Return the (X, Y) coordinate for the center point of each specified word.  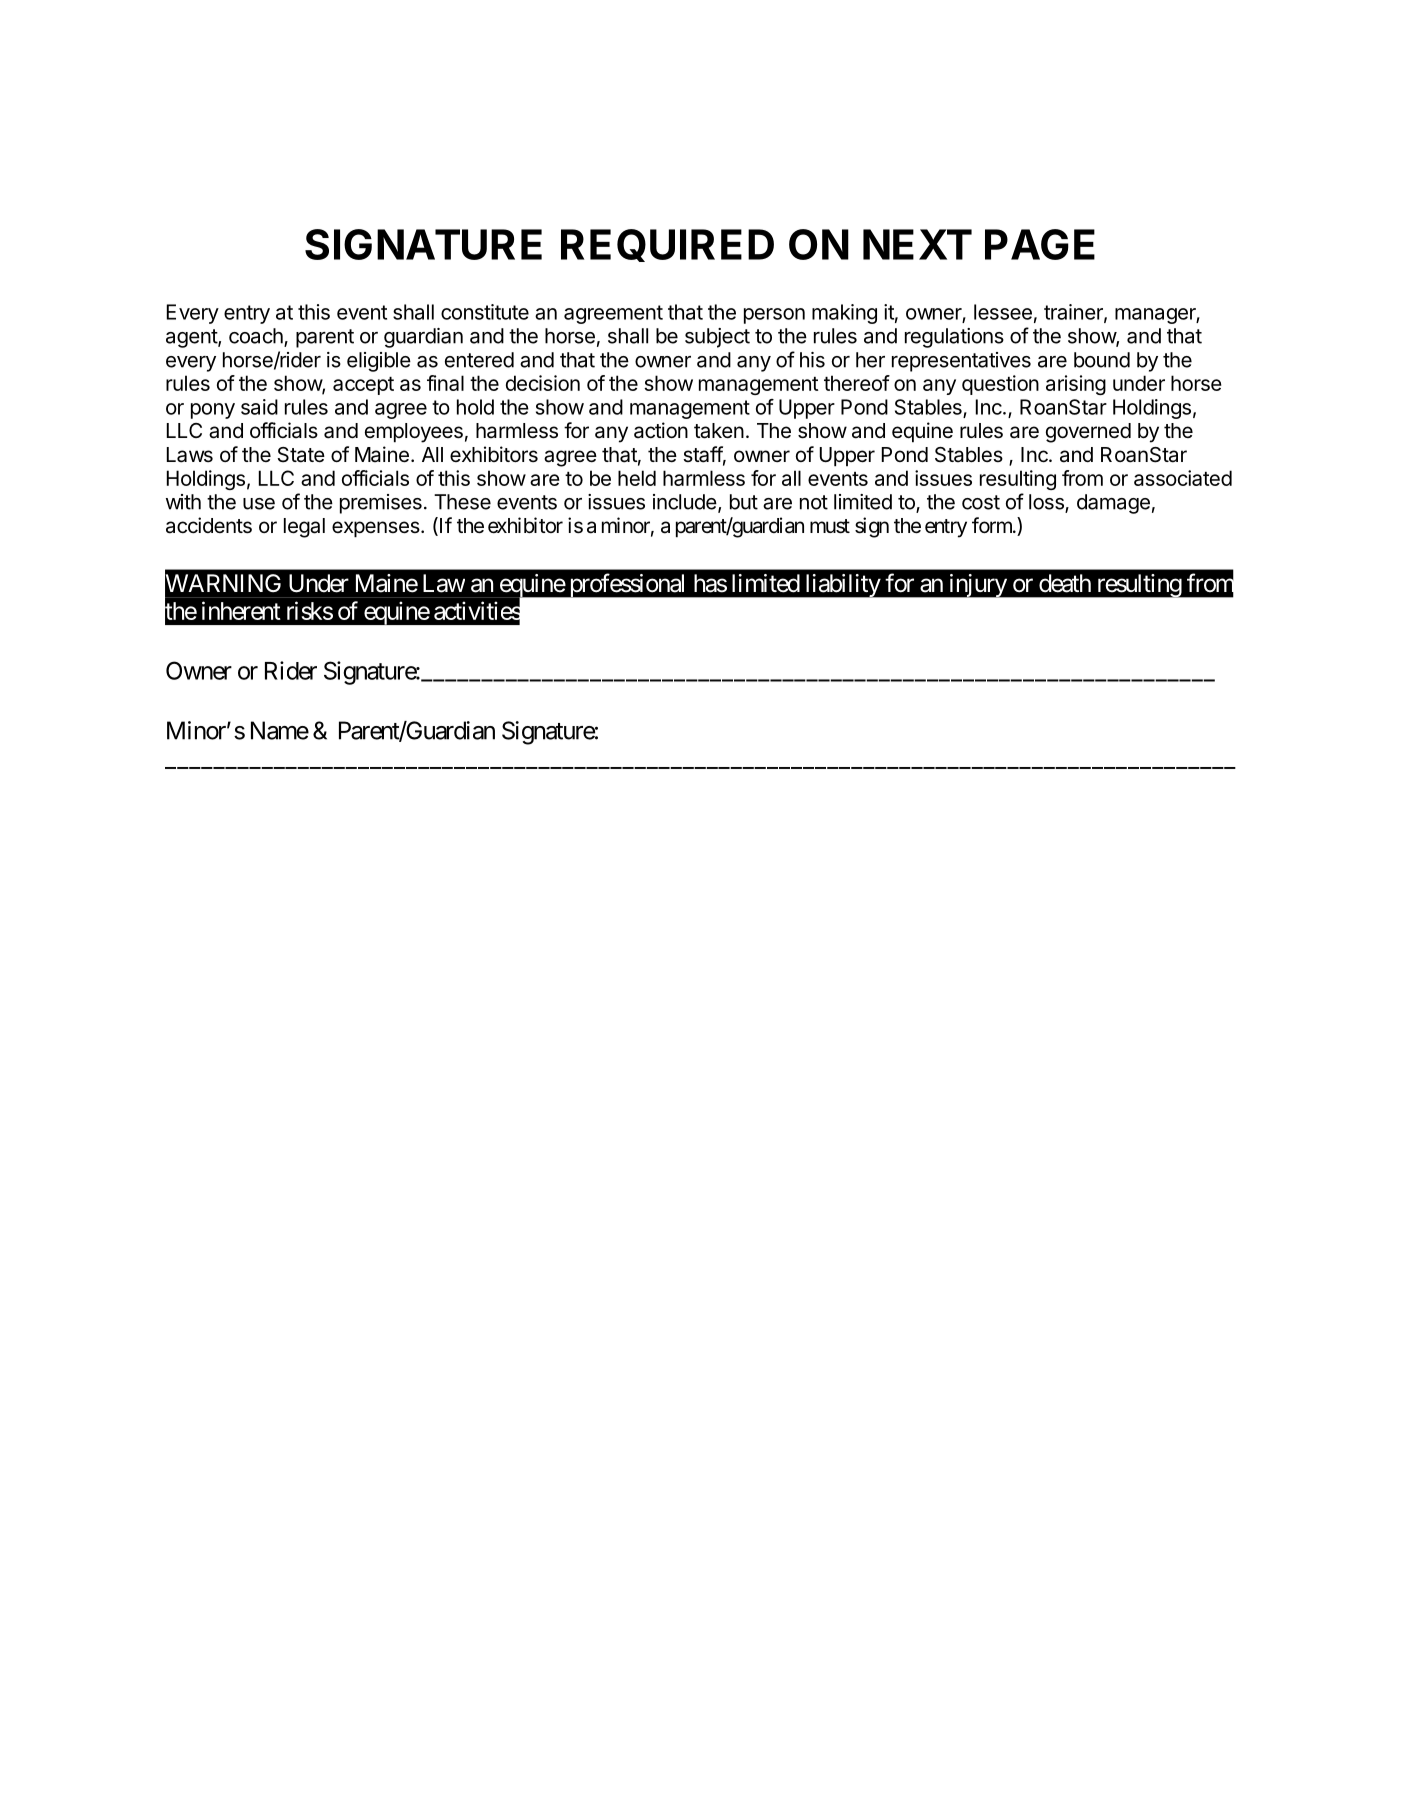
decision (543, 383)
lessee (1003, 312)
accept (363, 386)
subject (717, 338)
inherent (241, 610)
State (301, 455)
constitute (485, 312)
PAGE (1040, 244)
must (830, 526)
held (637, 478)
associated (1183, 478)
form (993, 525)
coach (257, 337)
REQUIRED (667, 245)
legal (304, 528)
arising (1076, 385)
